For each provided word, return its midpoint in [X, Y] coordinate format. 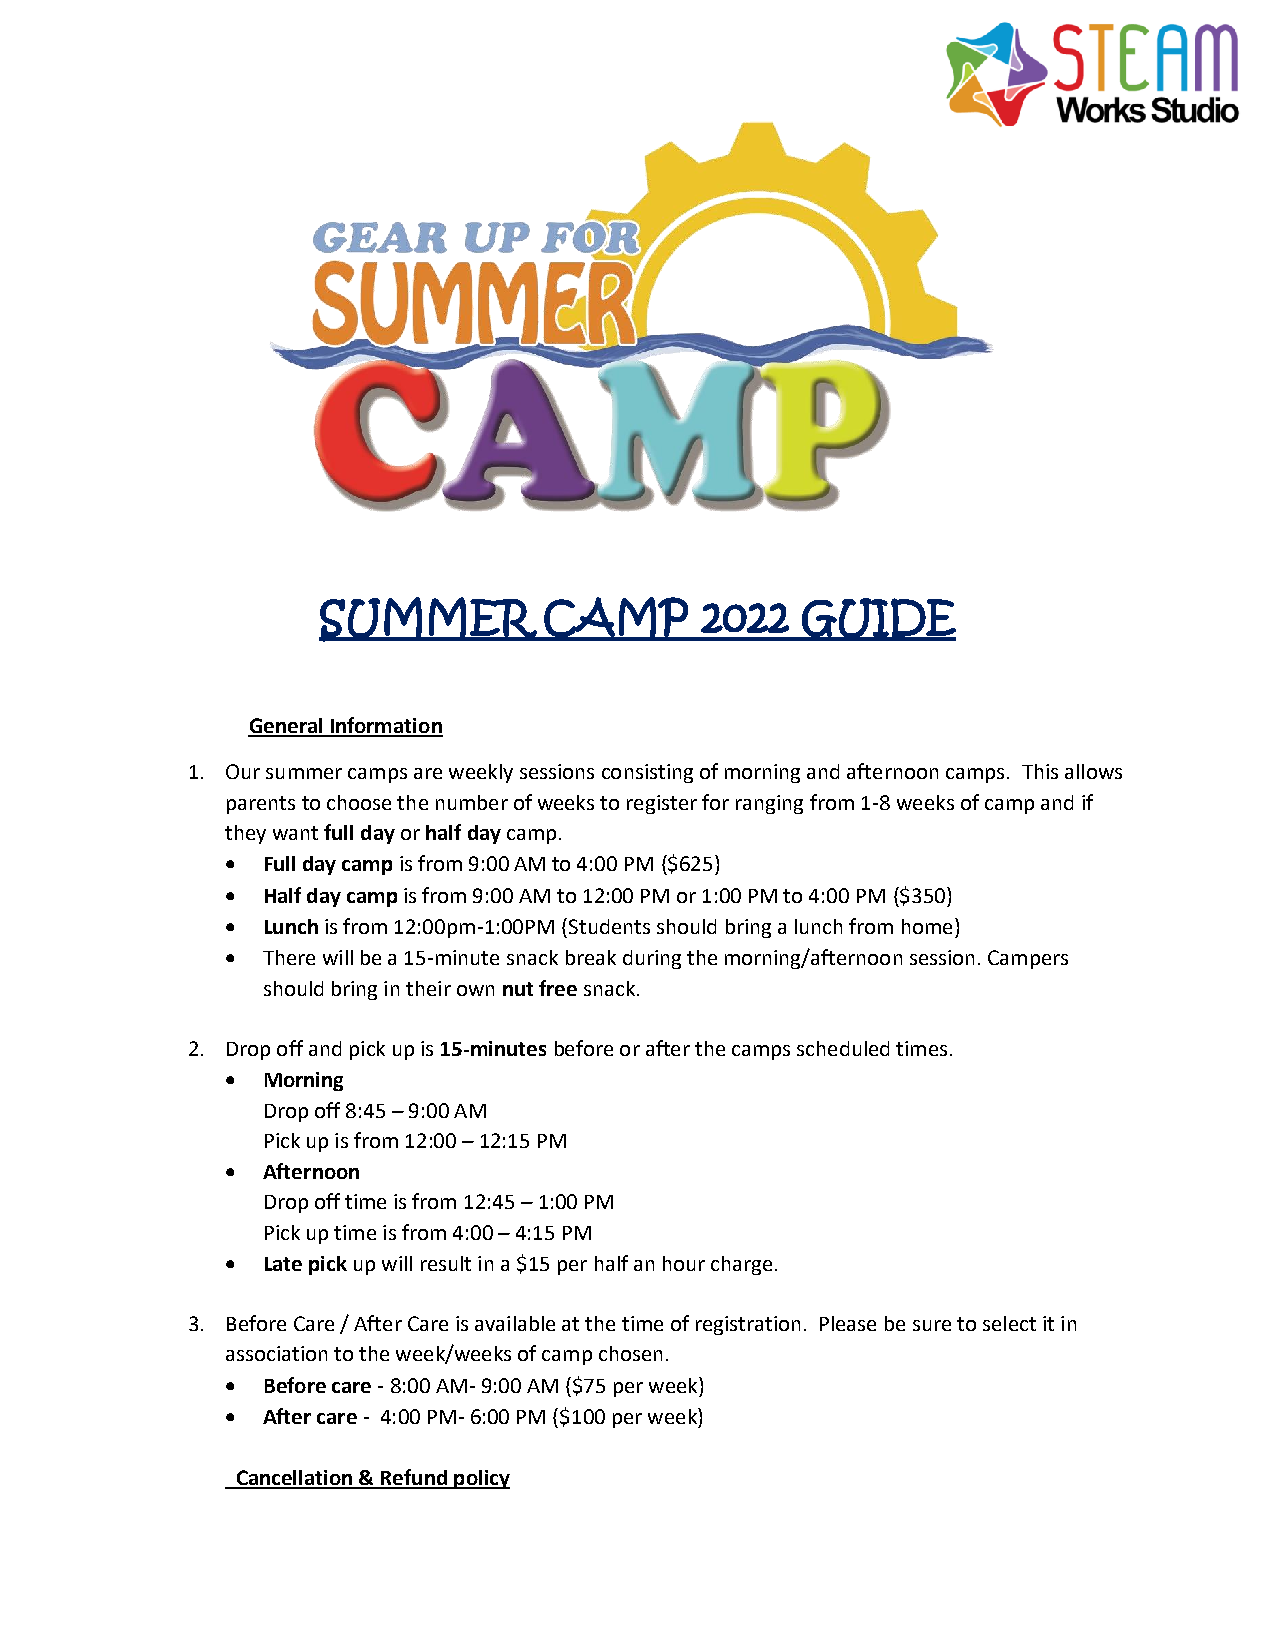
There [289, 957]
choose [359, 802]
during [652, 959]
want [295, 833]
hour [684, 1263]
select [1009, 1323]
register [662, 804]
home [927, 926]
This [1040, 771]
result [446, 1263]
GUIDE [878, 619]
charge [741, 1265]
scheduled [843, 1048]
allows [1093, 771]
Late [283, 1264]
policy [481, 1479]
